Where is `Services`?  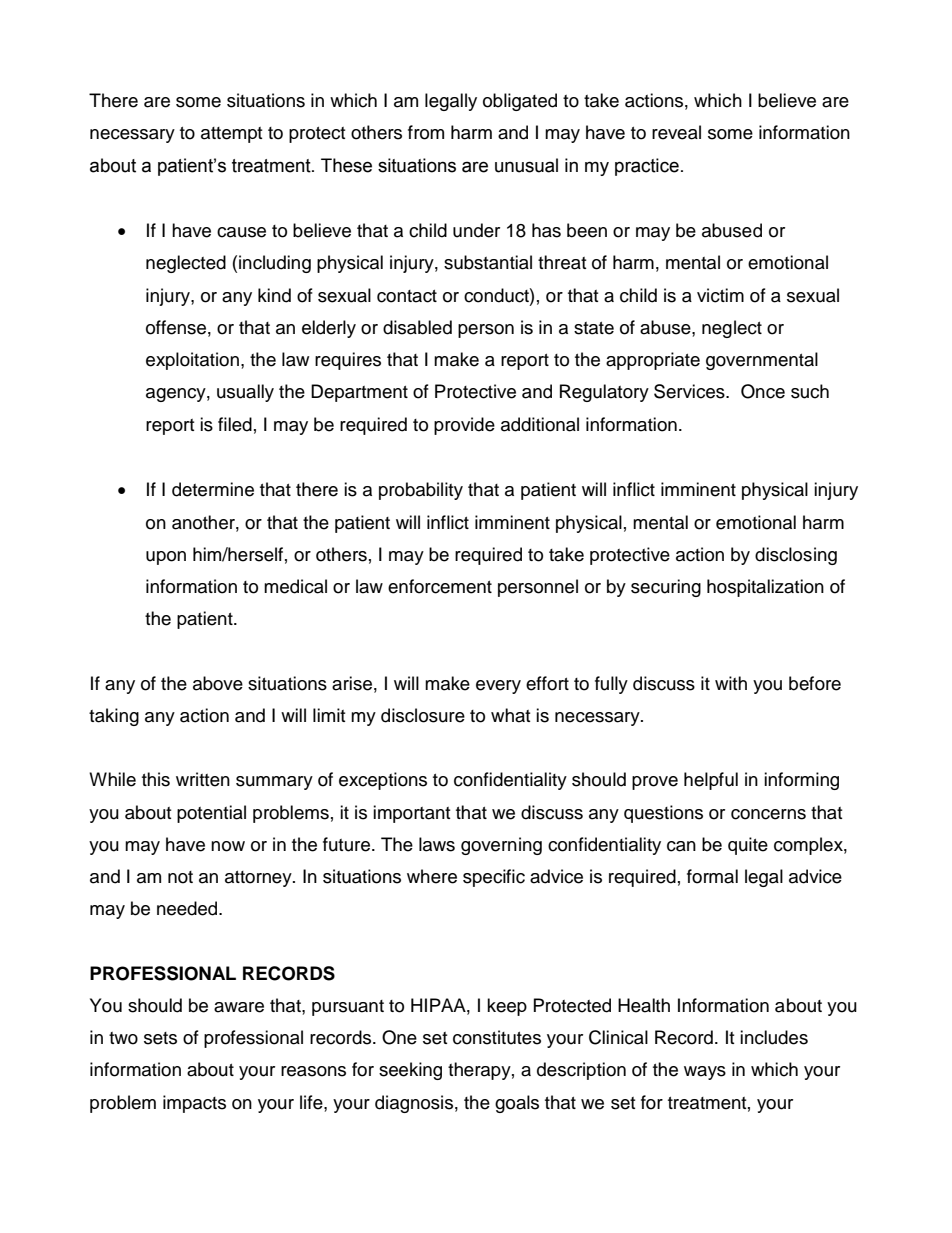 Services is located at coordinates (690, 391).
